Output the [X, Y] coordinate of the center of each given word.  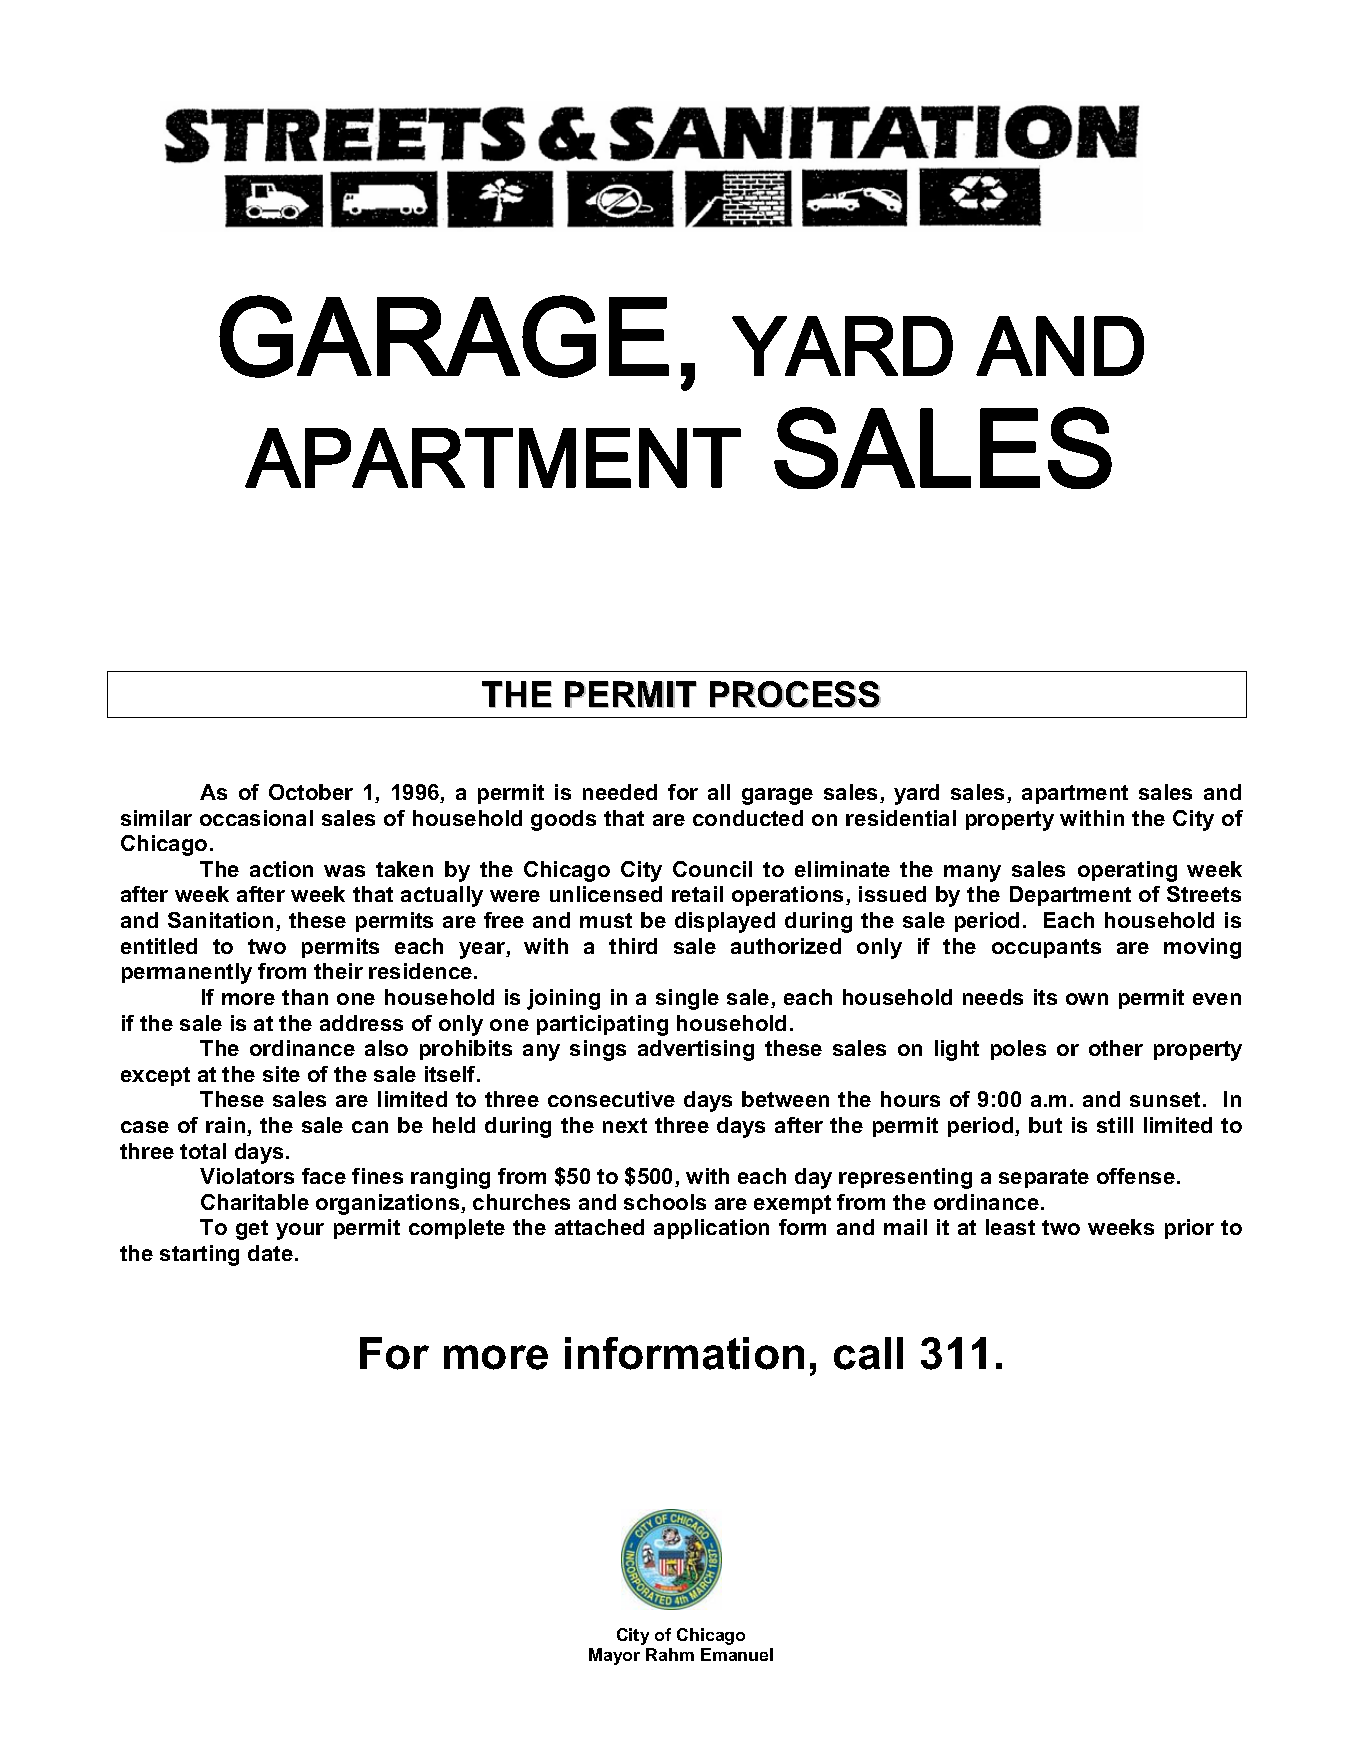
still [1115, 1125]
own [1087, 999]
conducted [748, 818]
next [625, 1125]
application [711, 1229]
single [687, 999]
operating [1127, 871]
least [1010, 1227]
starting [199, 1255]
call [868, 1353]
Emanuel [737, 1654]
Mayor [614, 1656]
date [270, 1253]
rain [227, 1126]
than [305, 997]
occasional [256, 818]
